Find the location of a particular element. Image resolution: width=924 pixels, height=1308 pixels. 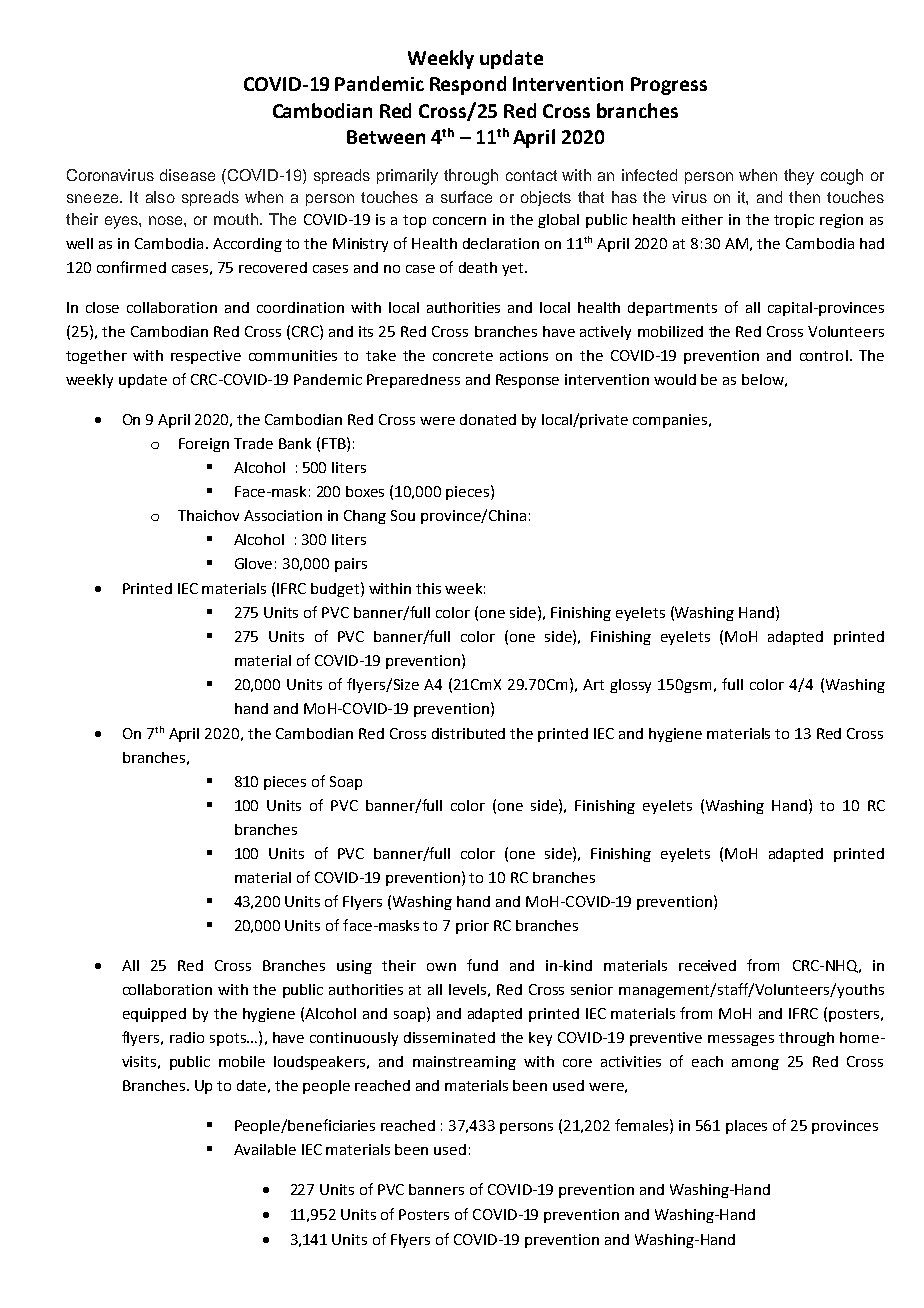

glossy is located at coordinates (630, 686).
